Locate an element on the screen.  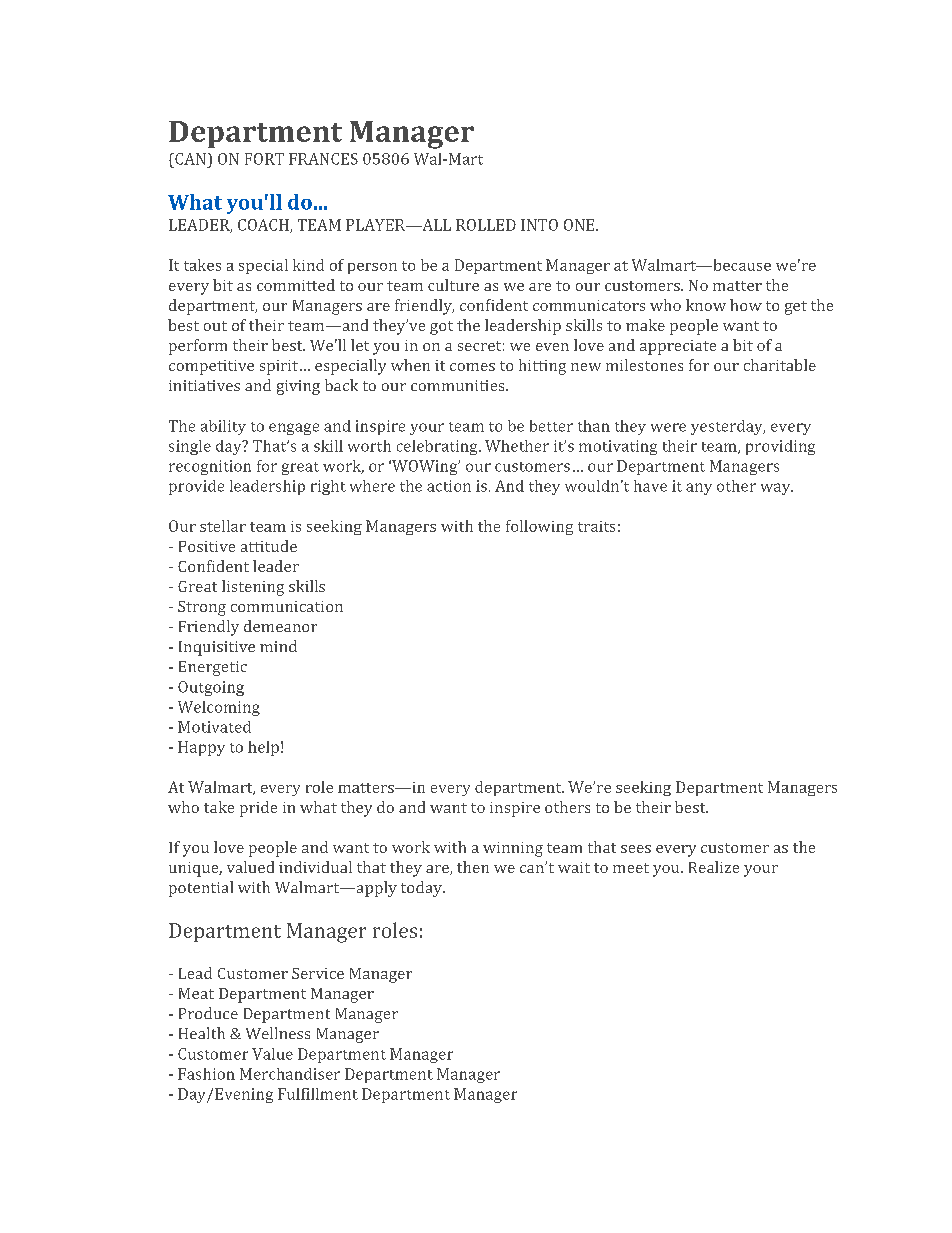
sees is located at coordinates (636, 849).
